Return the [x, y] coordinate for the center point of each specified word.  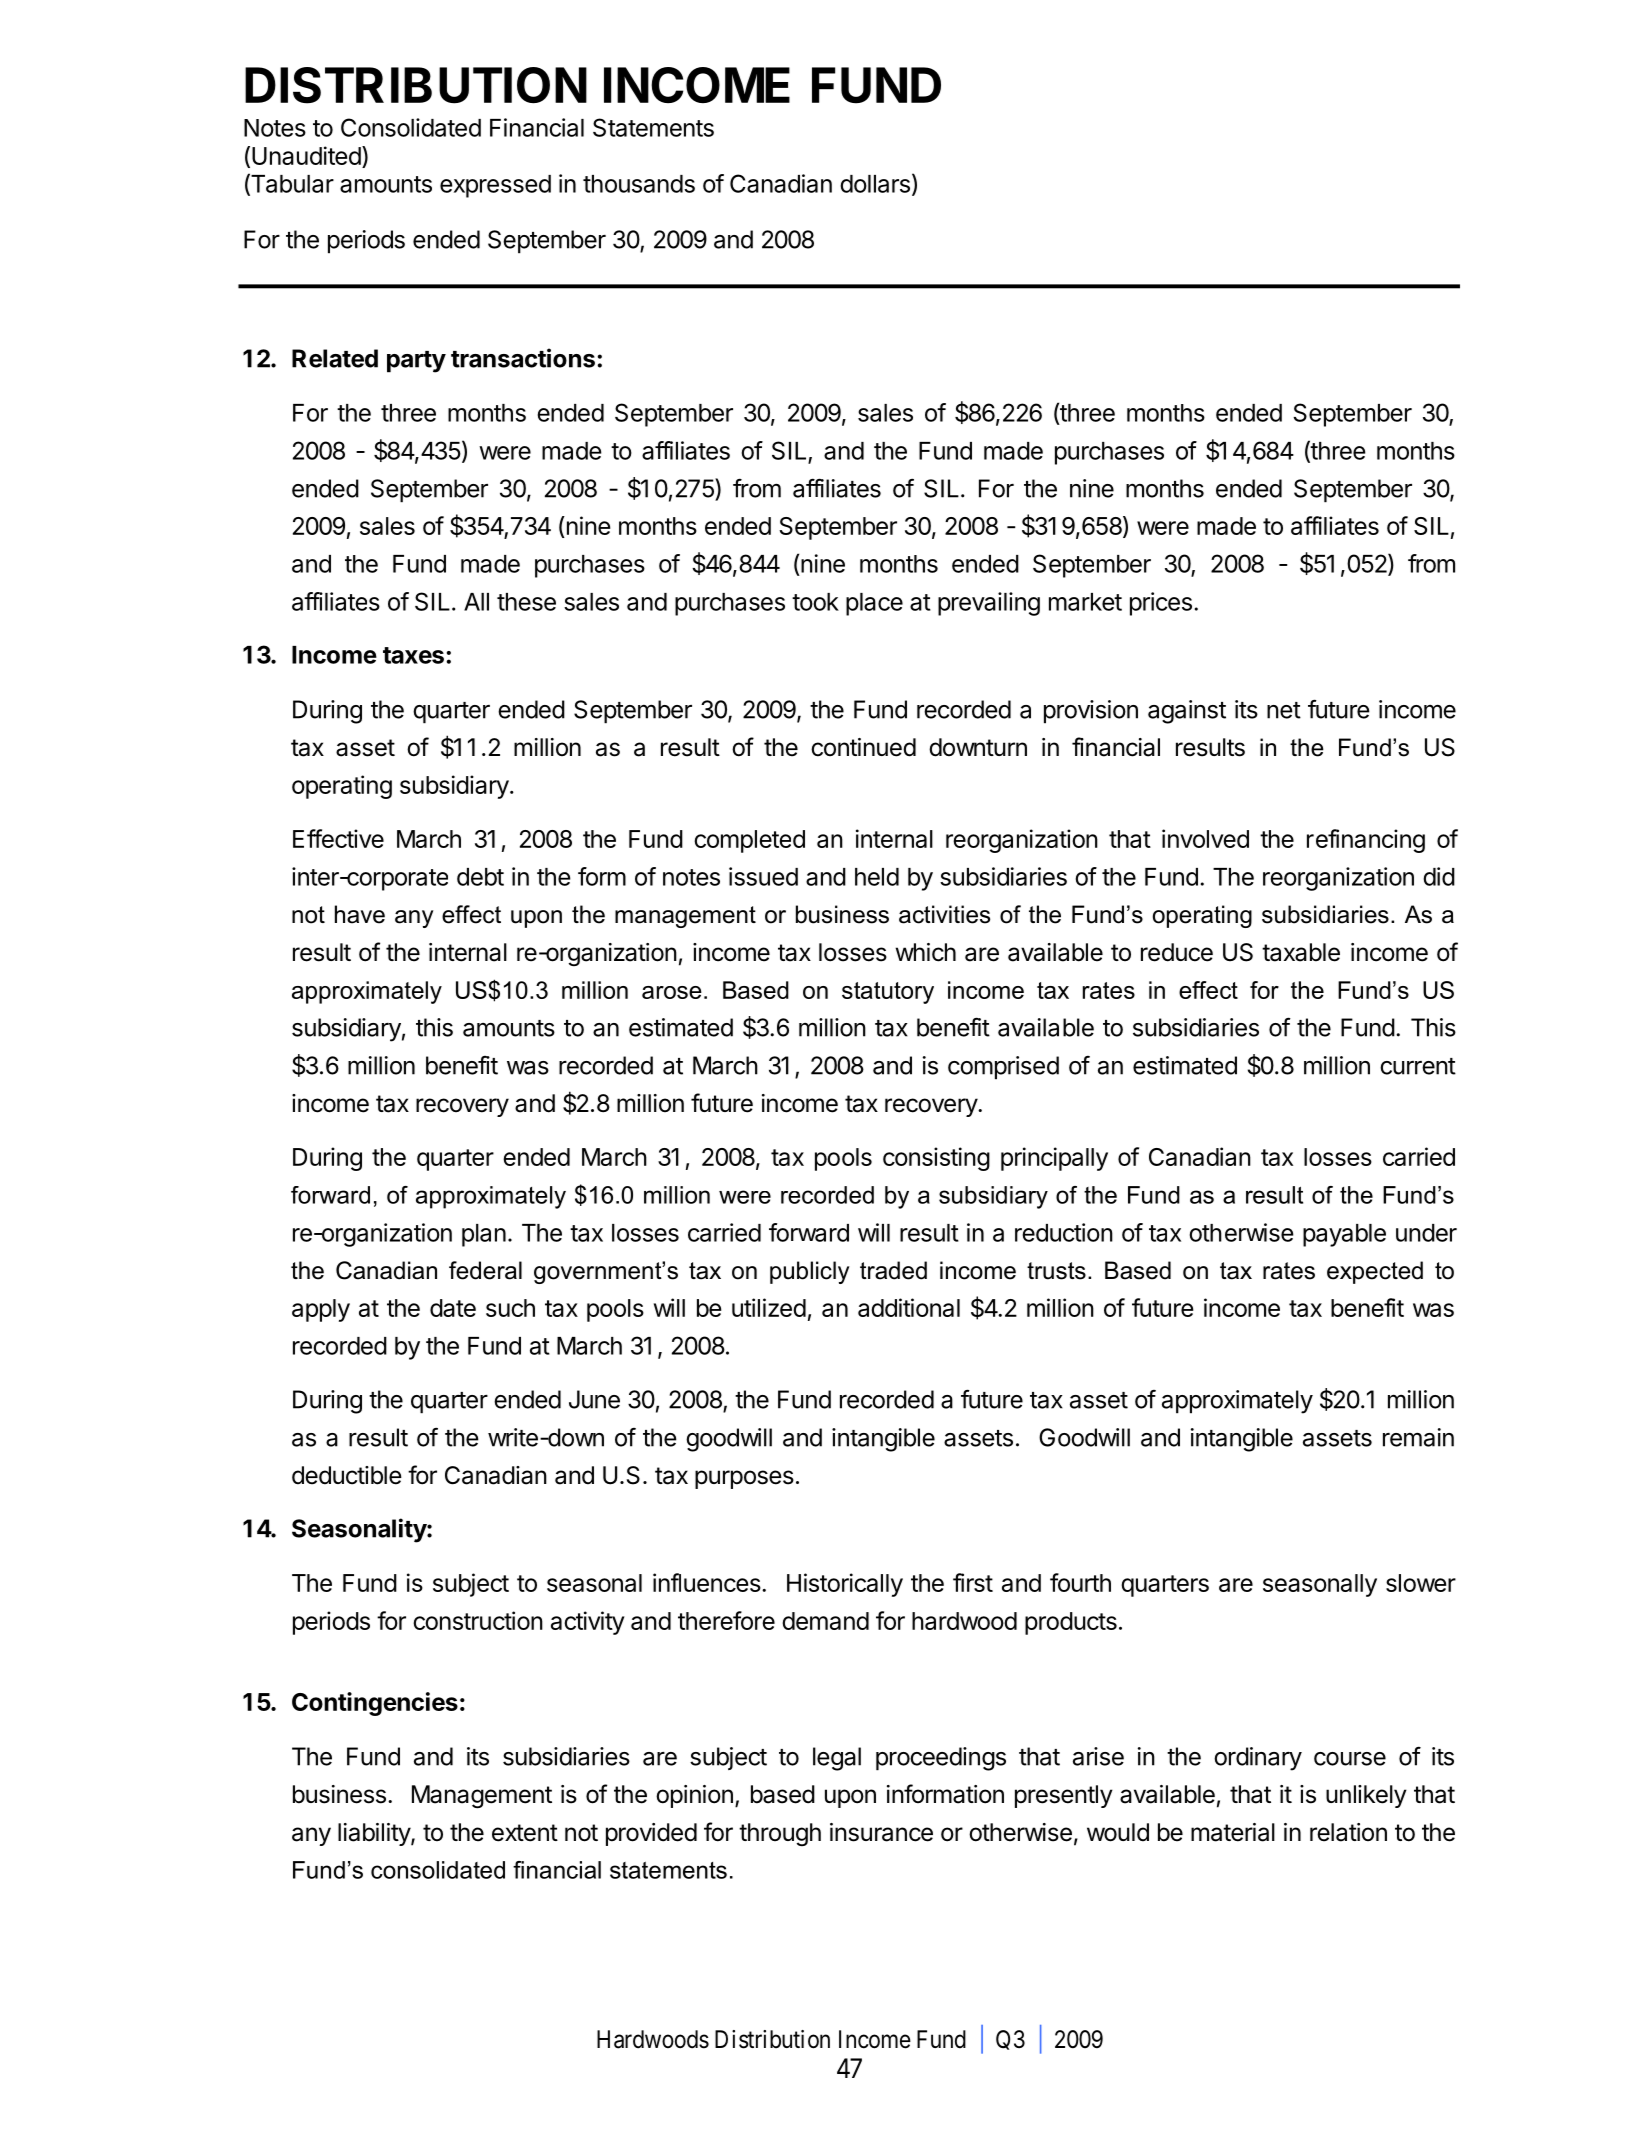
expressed [495, 186]
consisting [936, 1159]
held [877, 877]
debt [480, 877]
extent [525, 1833]
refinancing [1366, 841]
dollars [875, 184]
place [874, 604]
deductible [347, 1475]
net [1284, 710]
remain [1418, 1437]
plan [484, 1235]
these [526, 602]
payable [1344, 1235]
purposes [744, 1479]
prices [1161, 604]
